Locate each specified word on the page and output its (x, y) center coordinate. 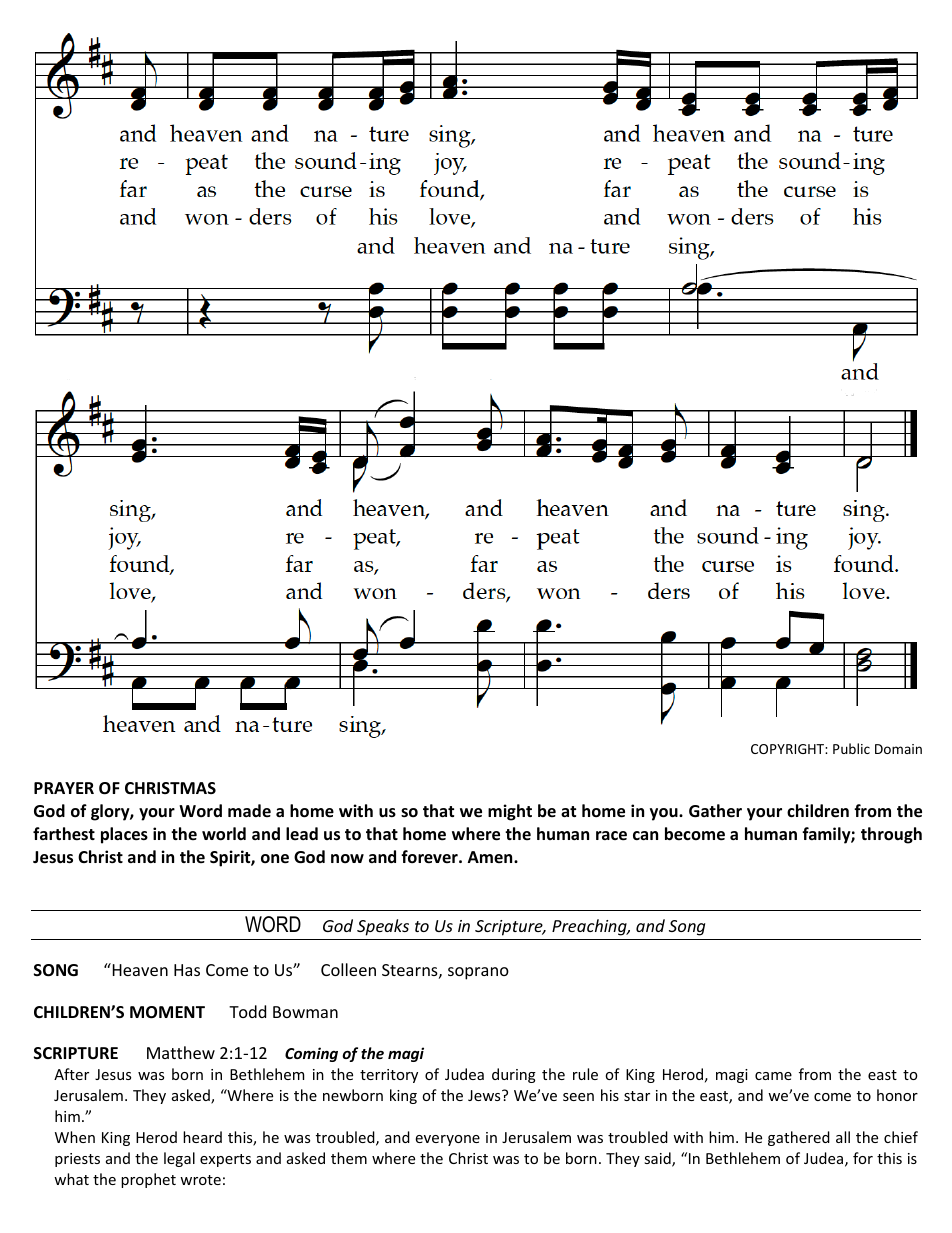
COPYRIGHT (788, 749)
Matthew (181, 1052)
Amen (491, 857)
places (124, 835)
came (773, 1076)
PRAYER (64, 788)
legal (179, 1159)
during (514, 1075)
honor (897, 1095)
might (510, 812)
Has (187, 970)
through (891, 835)
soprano (478, 973)
